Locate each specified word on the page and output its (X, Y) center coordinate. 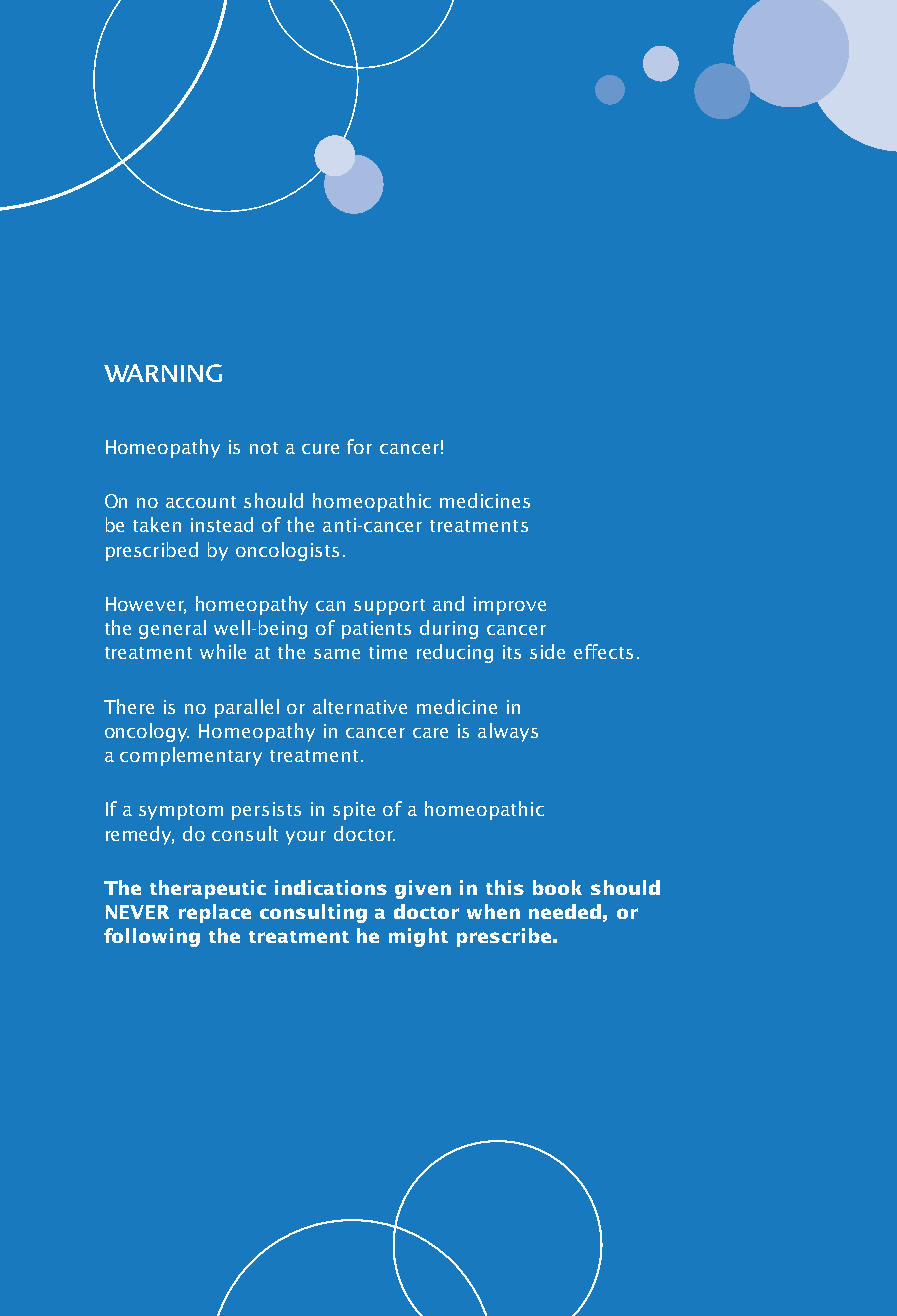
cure (320, 449)
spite (354, 811)
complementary (191, 756)
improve (510, 606)
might (418, 937)
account (201, 502)
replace (215, 913)
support (389, 607)
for (359, 446)
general (172, 629)
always (508, 732)
